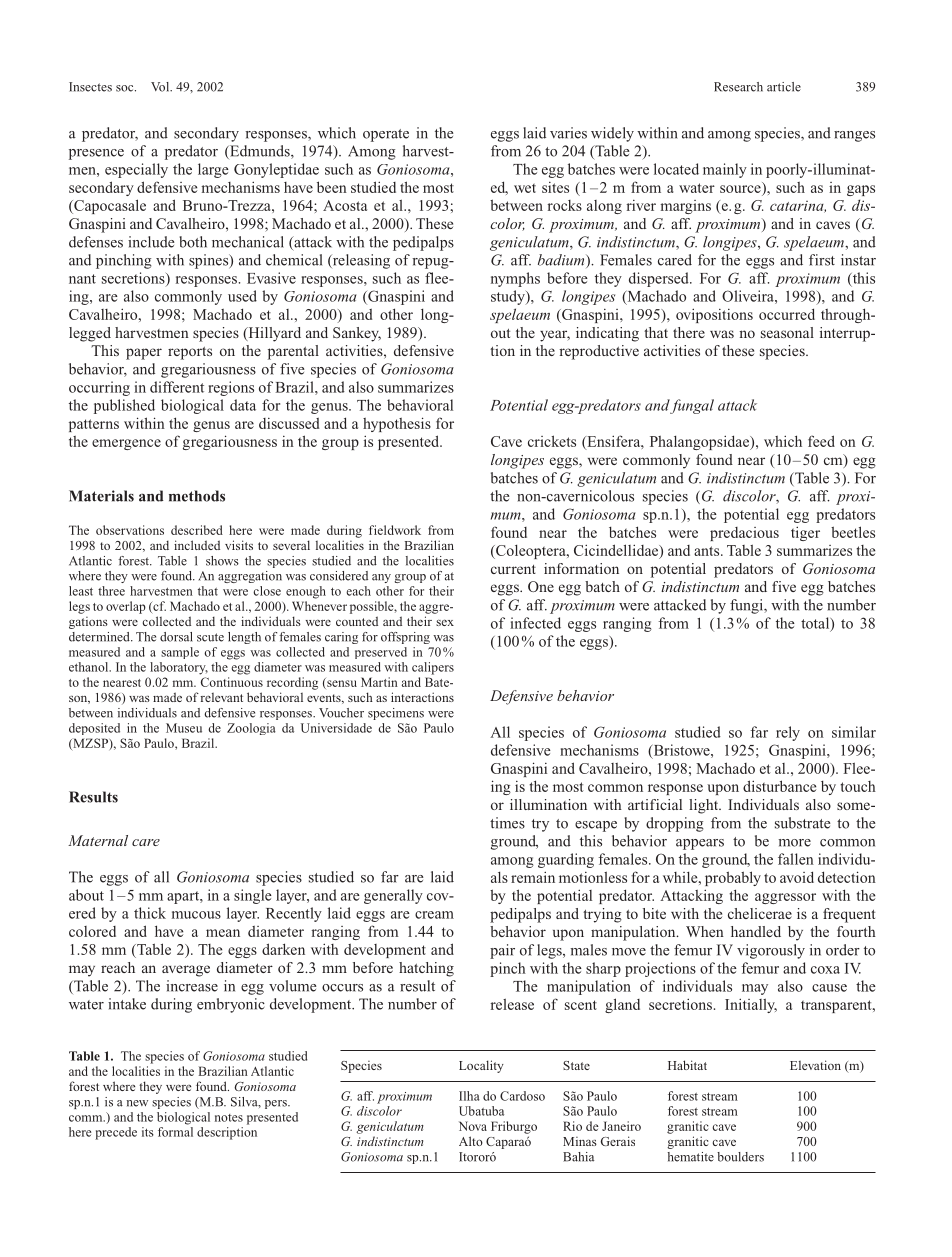 The width and height of the screenshot is (952, 1257). I want to click on ants, so click(708, 551).
